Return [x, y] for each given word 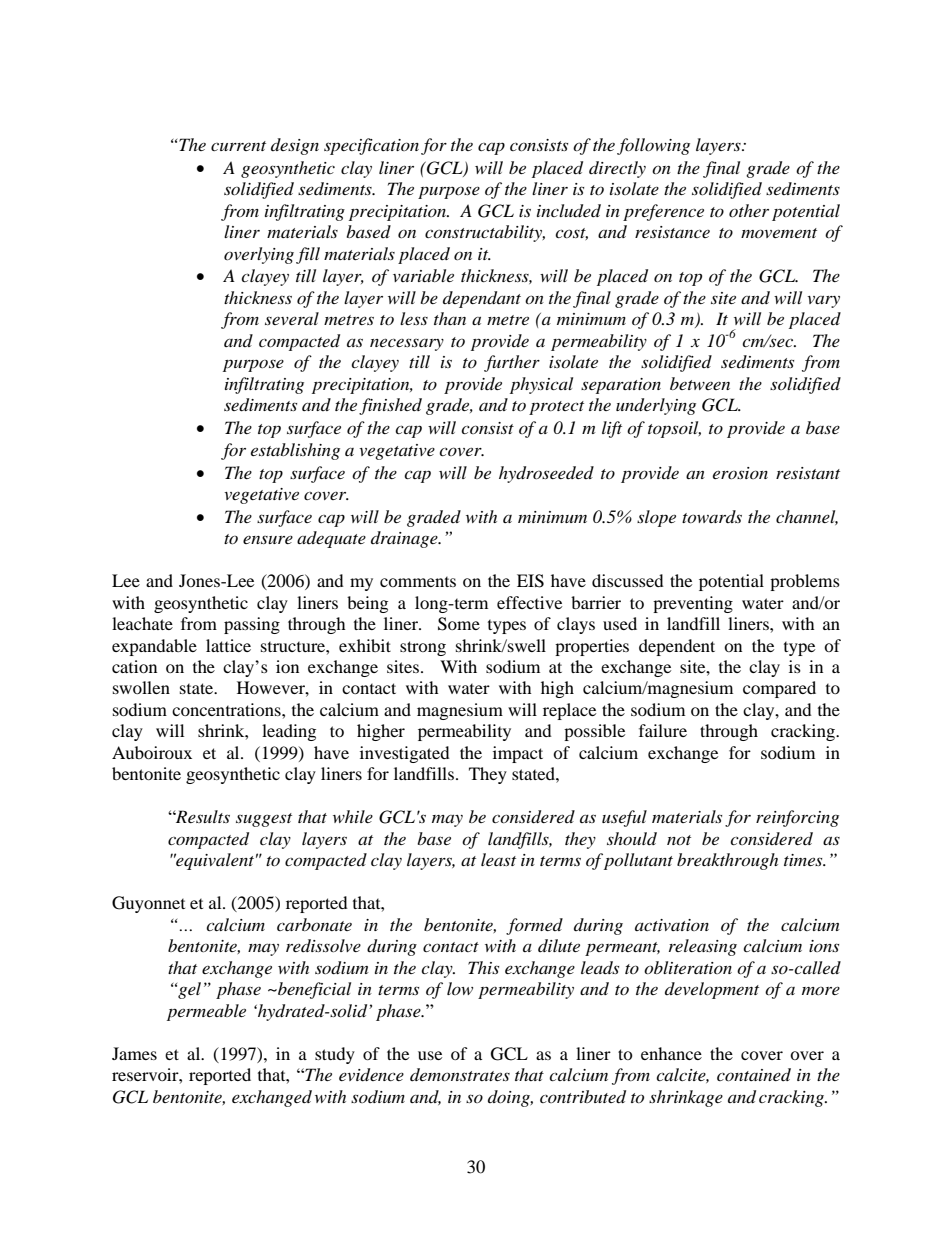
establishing [295, 451]
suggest [264, 820]
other [749, 210]
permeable [206, 1012]
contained [754, 1074]
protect [556, 408]
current [238, 146]
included [569, 211]
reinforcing [797, 818]
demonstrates [460, 1074]
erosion [740, 473]
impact [518, 754]
